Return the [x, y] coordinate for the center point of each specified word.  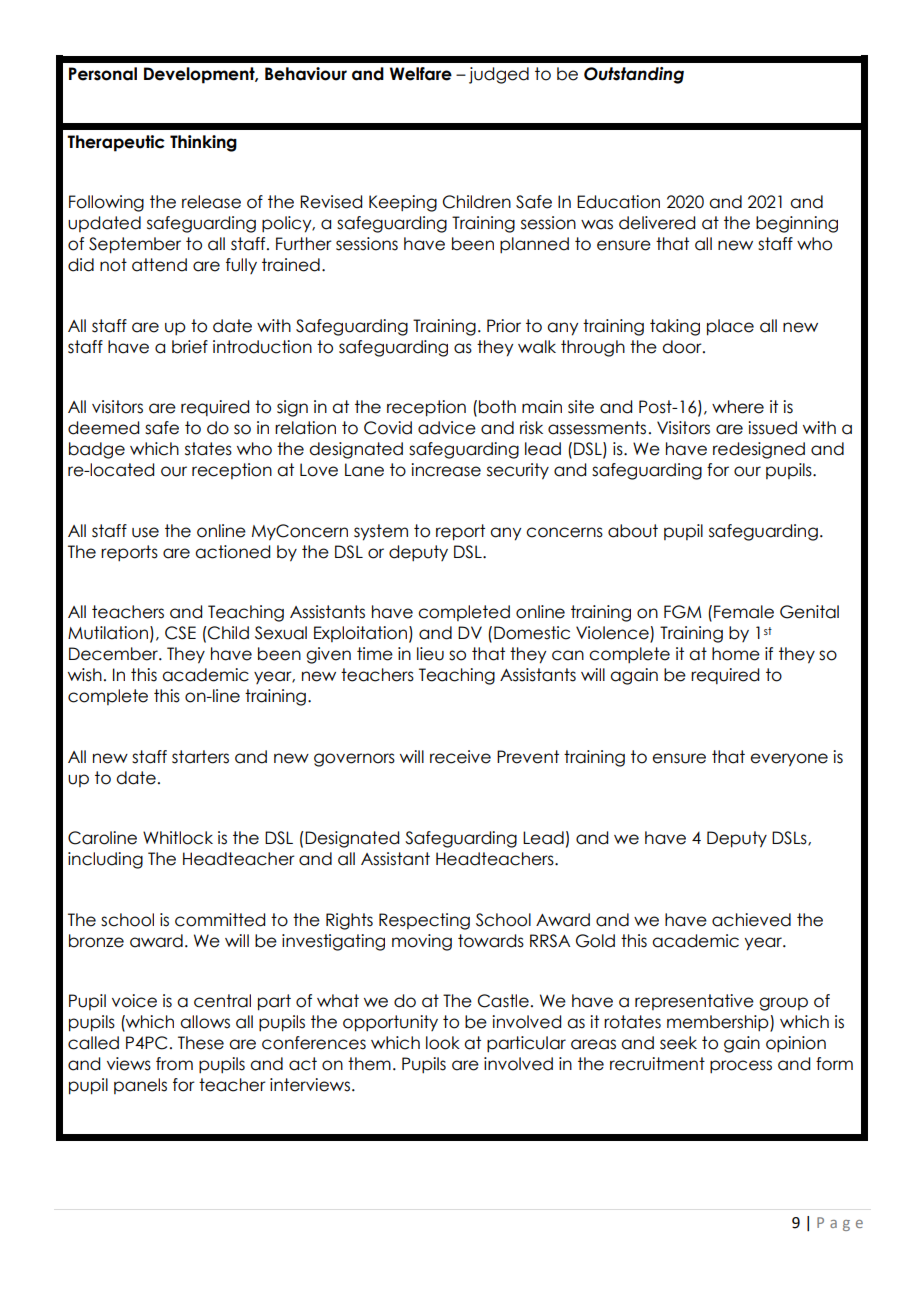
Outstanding [634, 75]
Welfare [421, 74]
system [381, 532]
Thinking [203, 143]
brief [190, 347]
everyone [789, 760]
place [730, 327]
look [443, 1043]
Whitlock [178, 838]
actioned [232, 552]
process [741, 1067]
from [174, 1064]
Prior [504, 326]
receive [460, 757]
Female [744, 612]
